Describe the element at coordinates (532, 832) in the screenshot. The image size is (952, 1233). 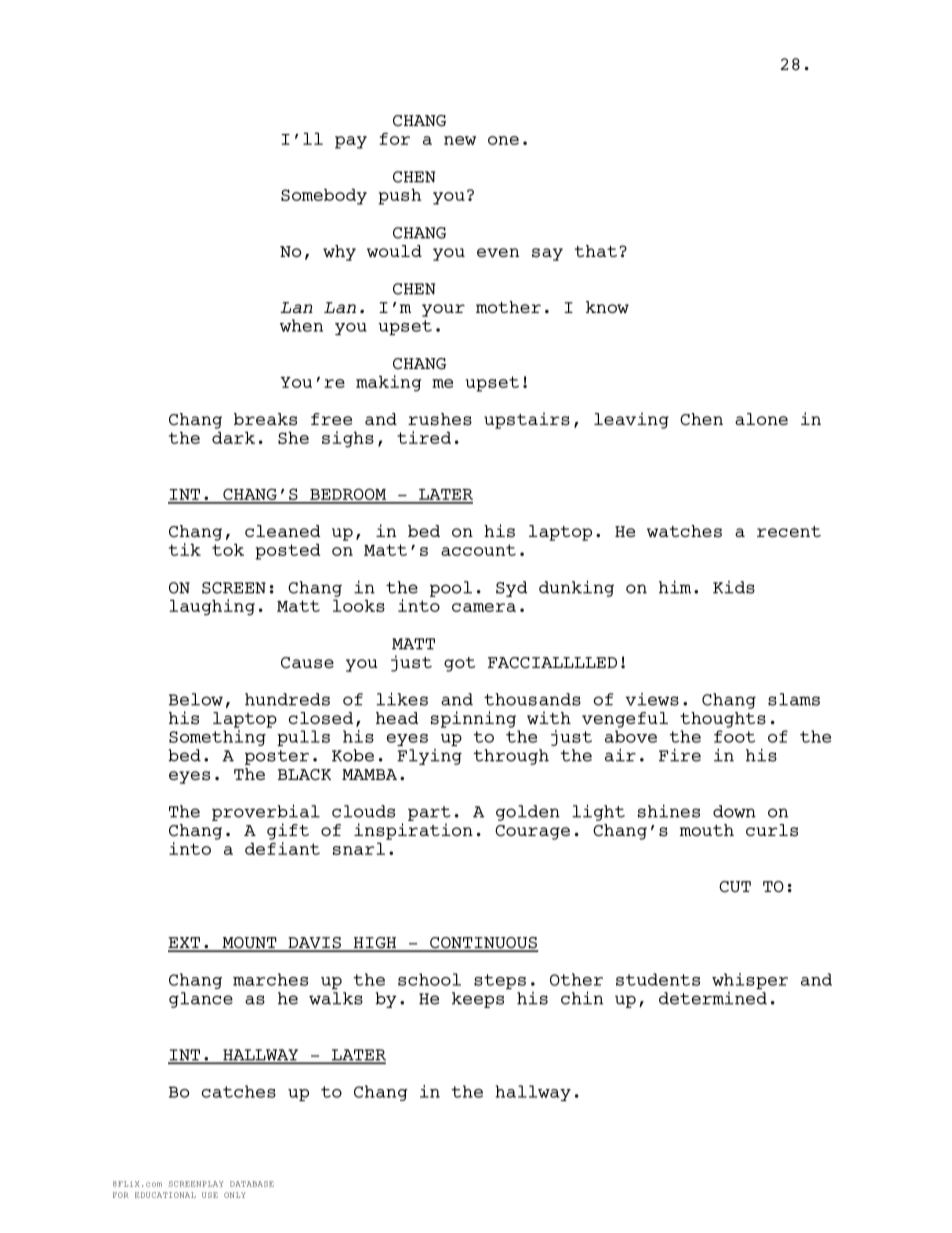
I see `Courage` at that location.
